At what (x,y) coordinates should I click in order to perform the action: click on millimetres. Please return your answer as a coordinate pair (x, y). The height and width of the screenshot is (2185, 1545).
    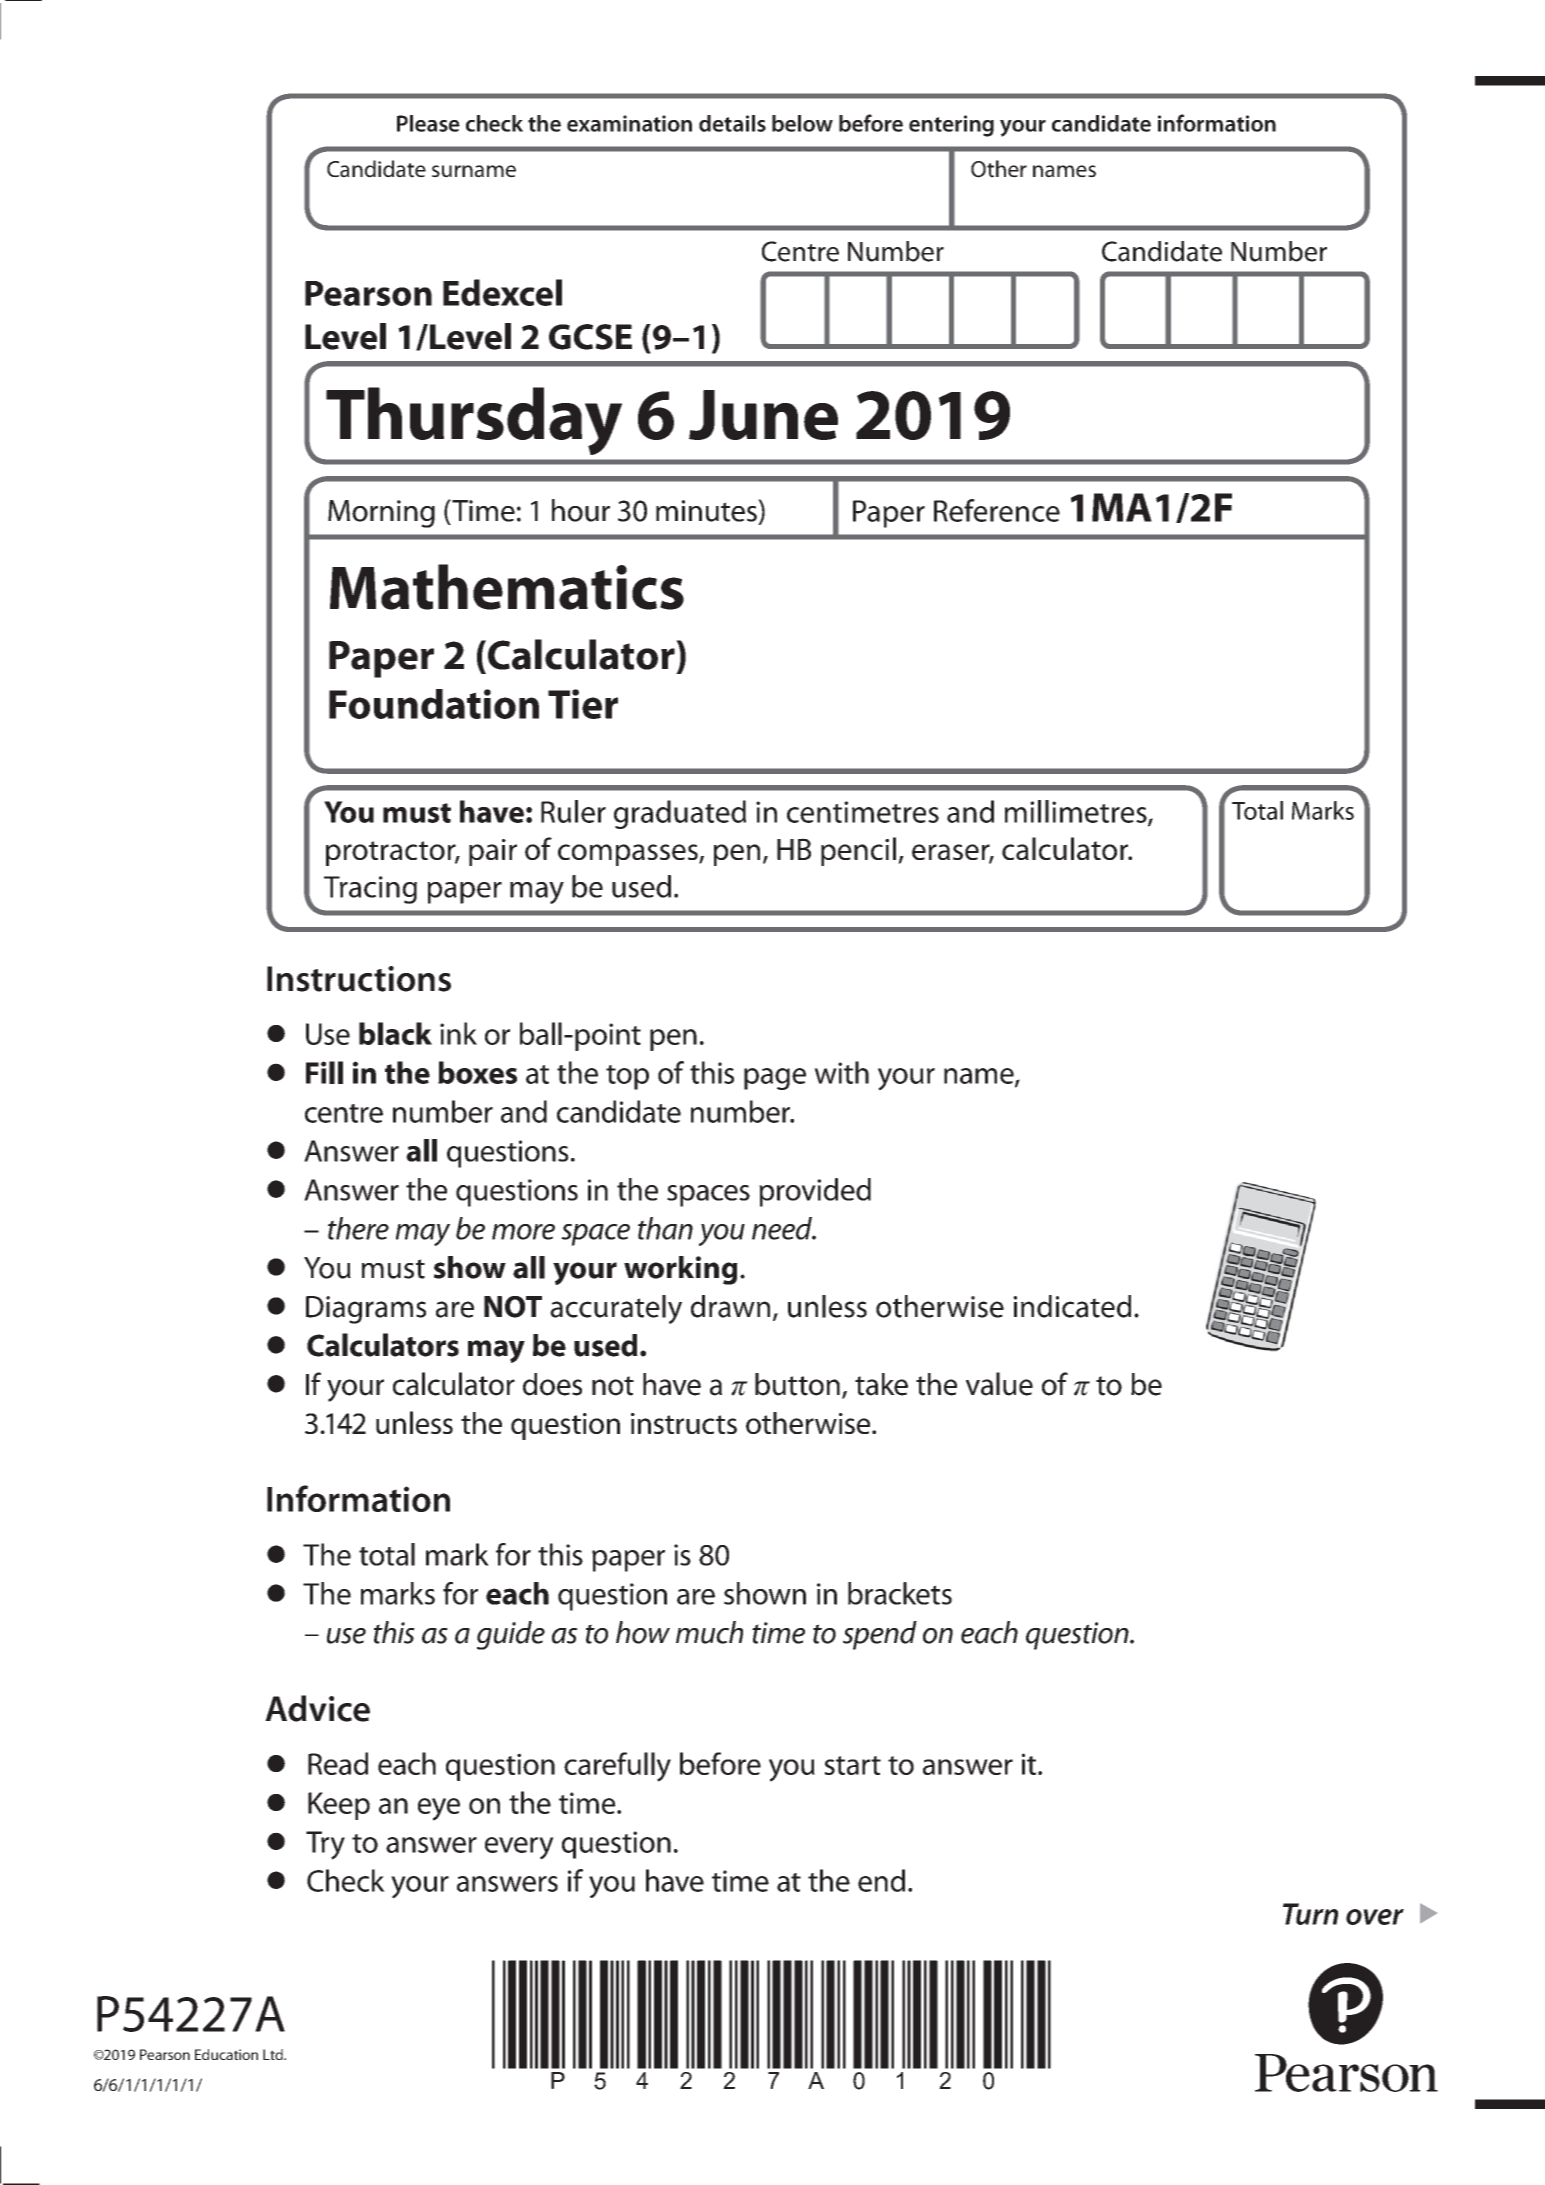
    Looking at the image, I should click on (1077, 812).
